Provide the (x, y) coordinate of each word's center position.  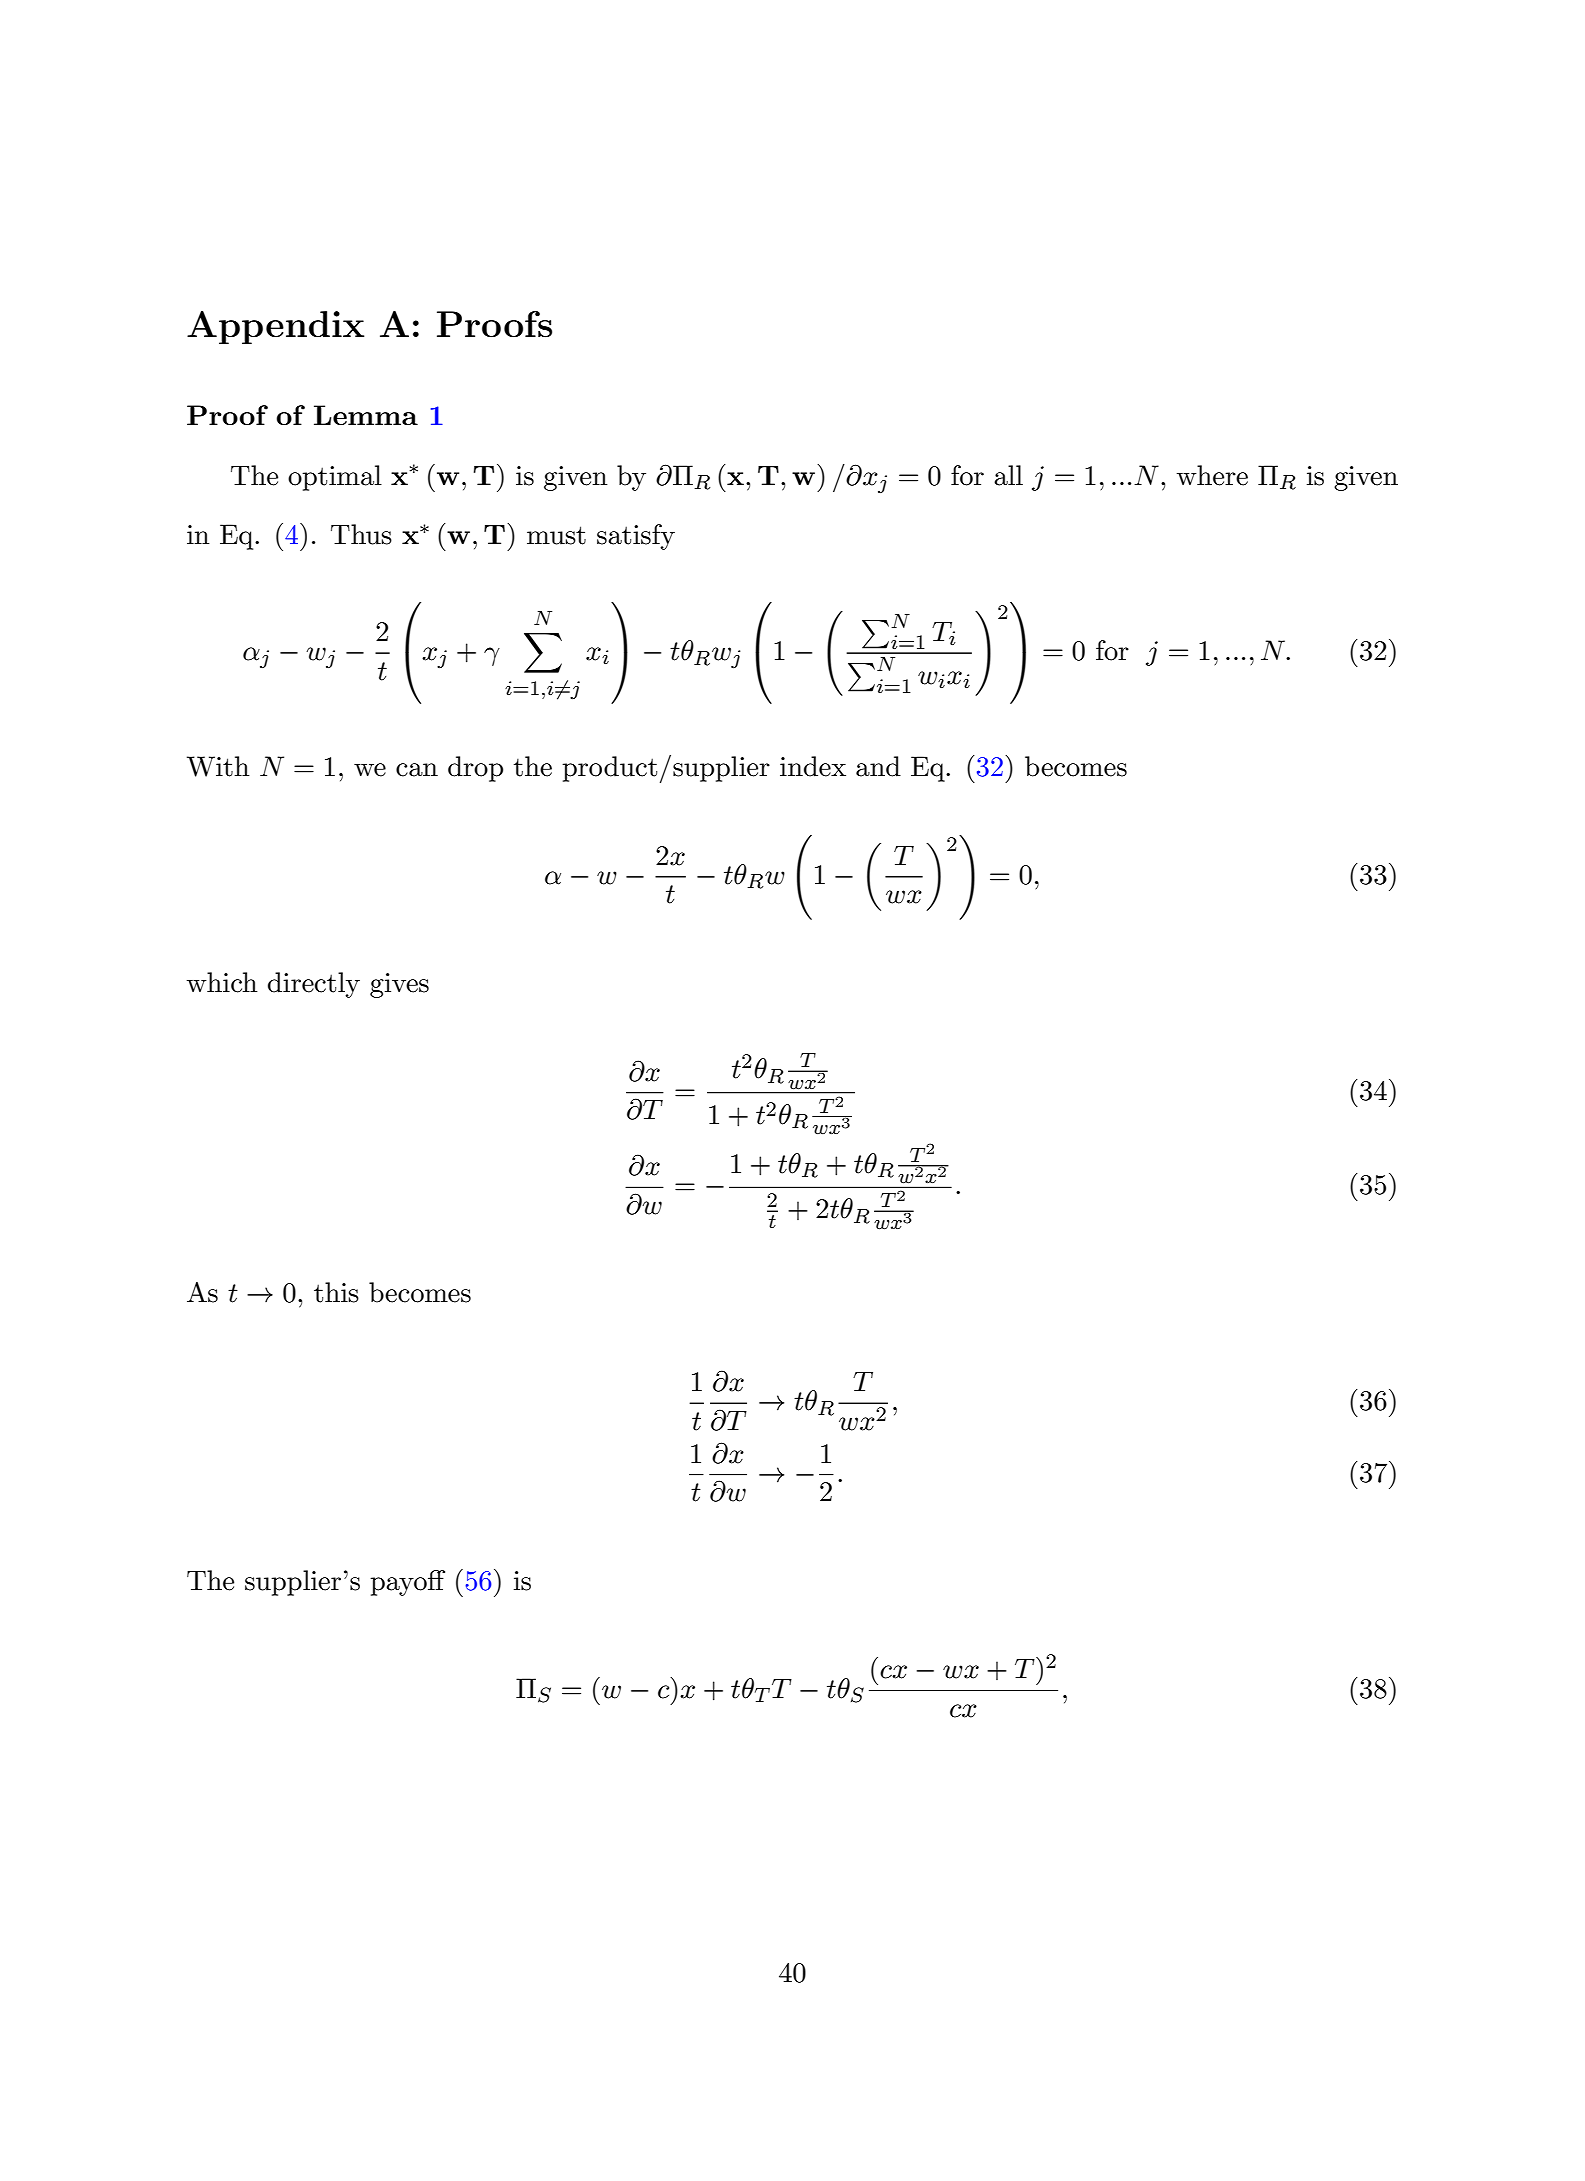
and (878, 766)
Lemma (366, 415)
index (813, 766)
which (222, 982)
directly (314, 985)
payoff (407, 1583)
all (1008, 475)
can (417, 770)
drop (475, 769)
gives (399, 985)
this (336, 1292)
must (556, 535)
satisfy (636, 537)
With (218, 766)
